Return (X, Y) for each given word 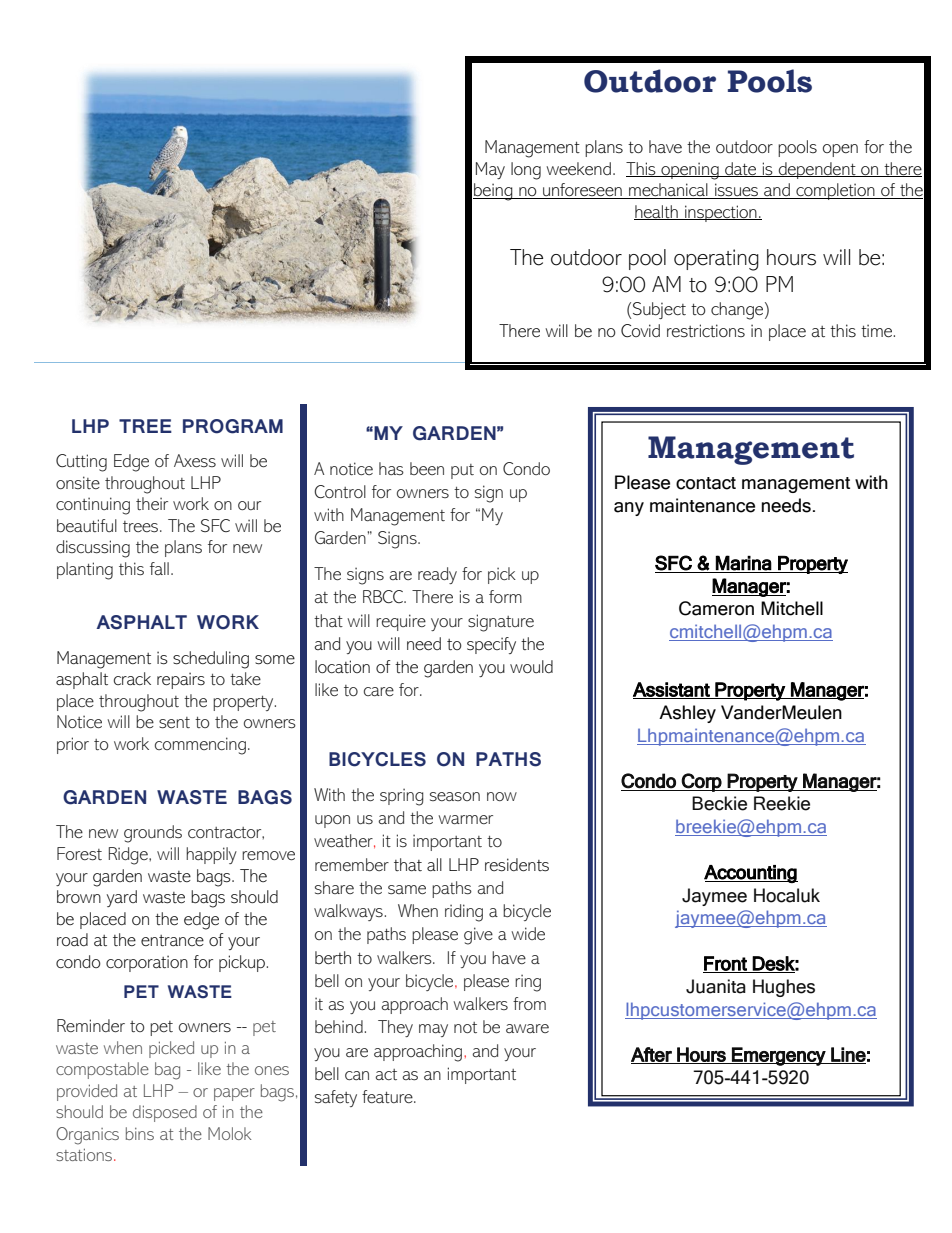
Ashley (687, 714)
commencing (200, 746)
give (478, 936)
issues (736, 191)
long (526, 171)
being (494, 192)
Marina (744, 563)
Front (726, 964)
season (455, 796)
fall (159, 568)
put (462, 471)
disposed (165, 1113)
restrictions (706, 331)
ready (437, 575)
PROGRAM (233, 426)
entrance (172, 941)
